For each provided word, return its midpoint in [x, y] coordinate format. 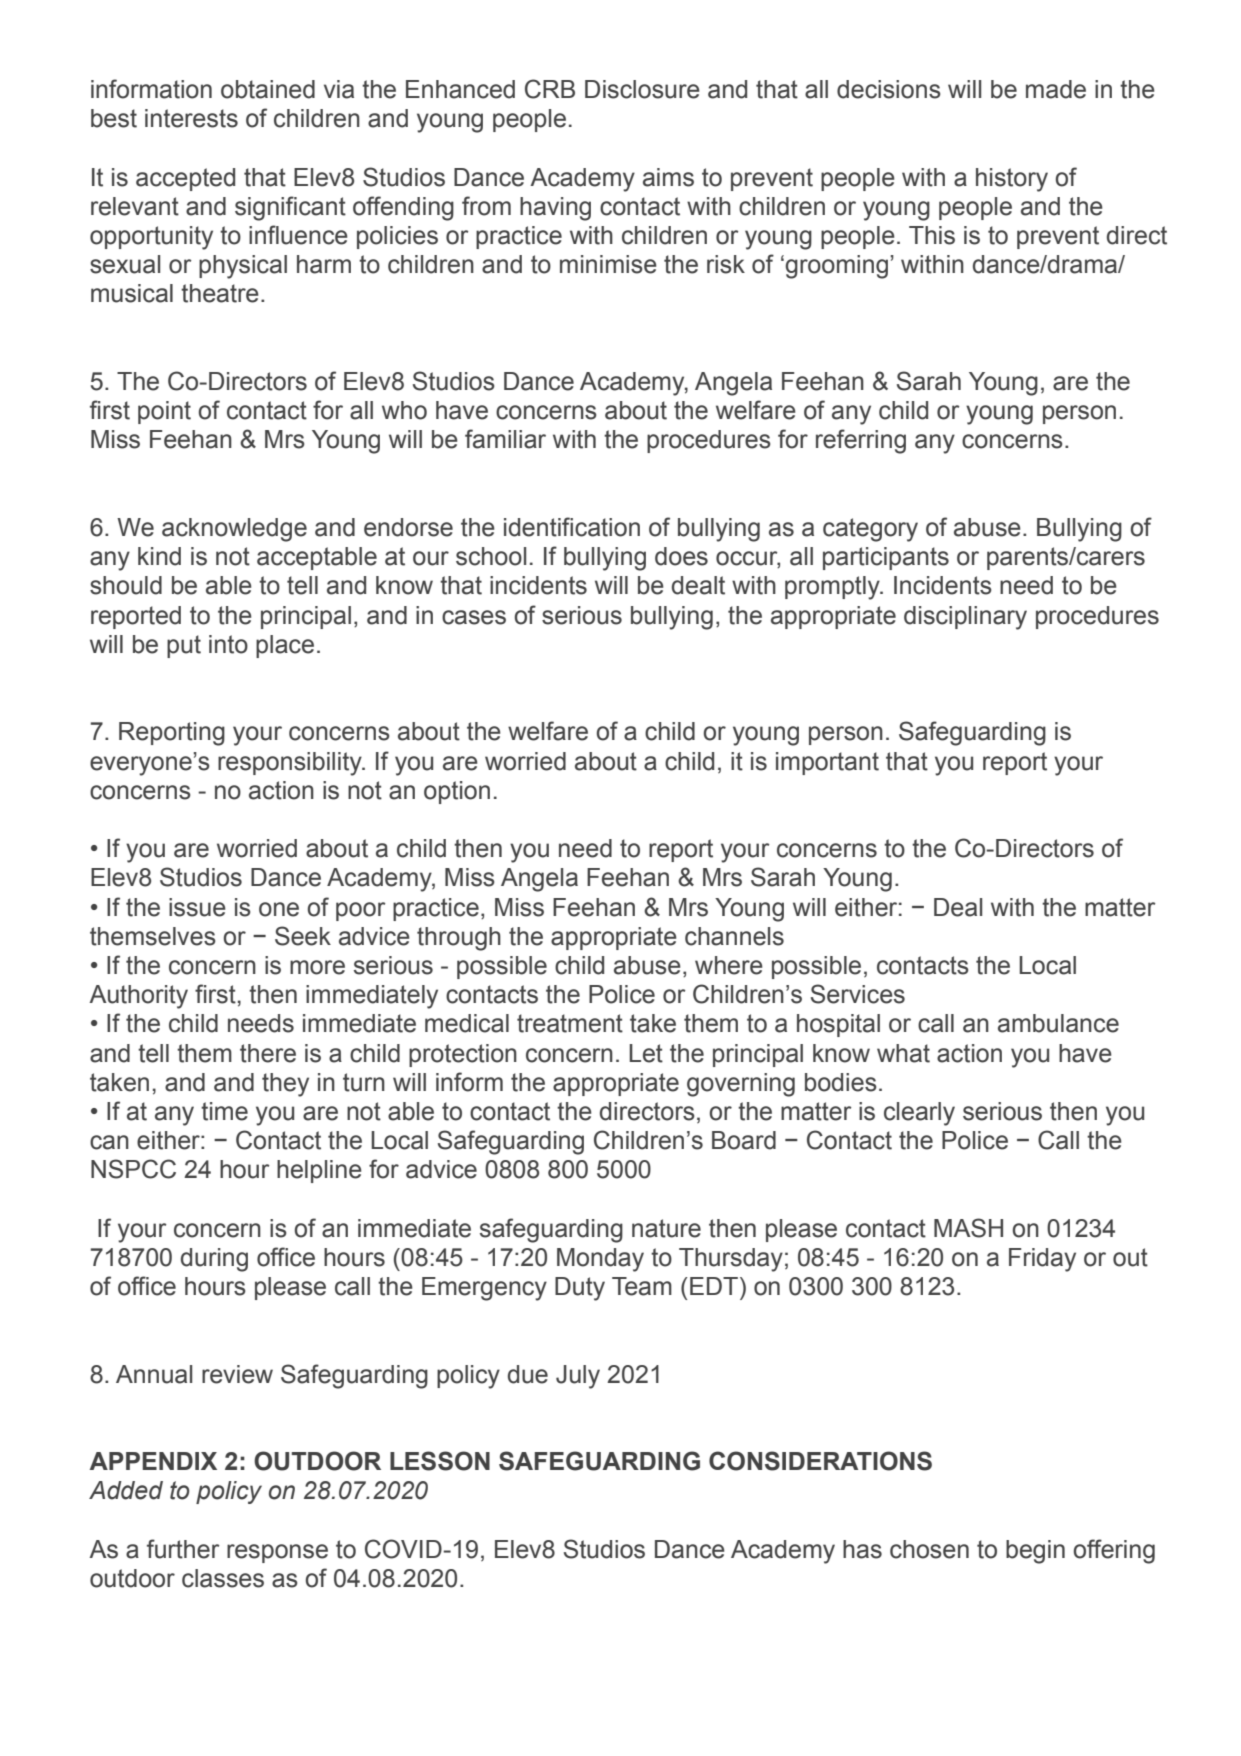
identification [572, 527]
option [457, 792]
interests [191, 118]
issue [197, 907]
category [870, 530]
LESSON [440, 1461]
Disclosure [642, 89]
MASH [968, 1228]
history [1012, 180]
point [164, 412]
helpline [319, 1171]
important [827, 763]
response [277, 1553]
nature [666, 1228]
